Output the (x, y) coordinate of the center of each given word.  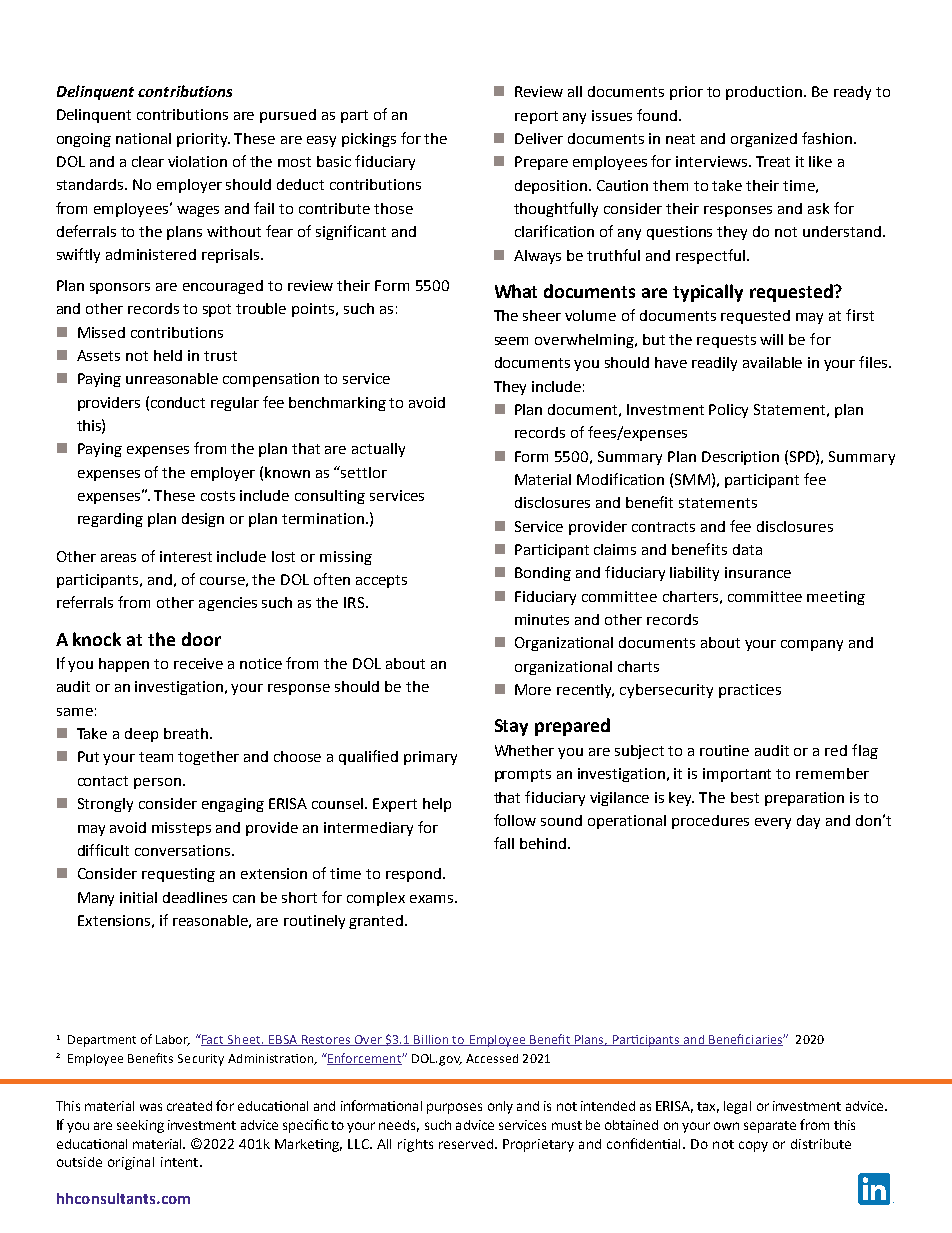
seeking (140, 1126)
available (772, 362)
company (812, 645)
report (536, 117)
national (143, 138)
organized (764, 140)
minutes (542, 619)
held (168, 355)
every (773, 823)
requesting (178, 875)
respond (413, 875)
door (201, 639)
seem (511, 341)
